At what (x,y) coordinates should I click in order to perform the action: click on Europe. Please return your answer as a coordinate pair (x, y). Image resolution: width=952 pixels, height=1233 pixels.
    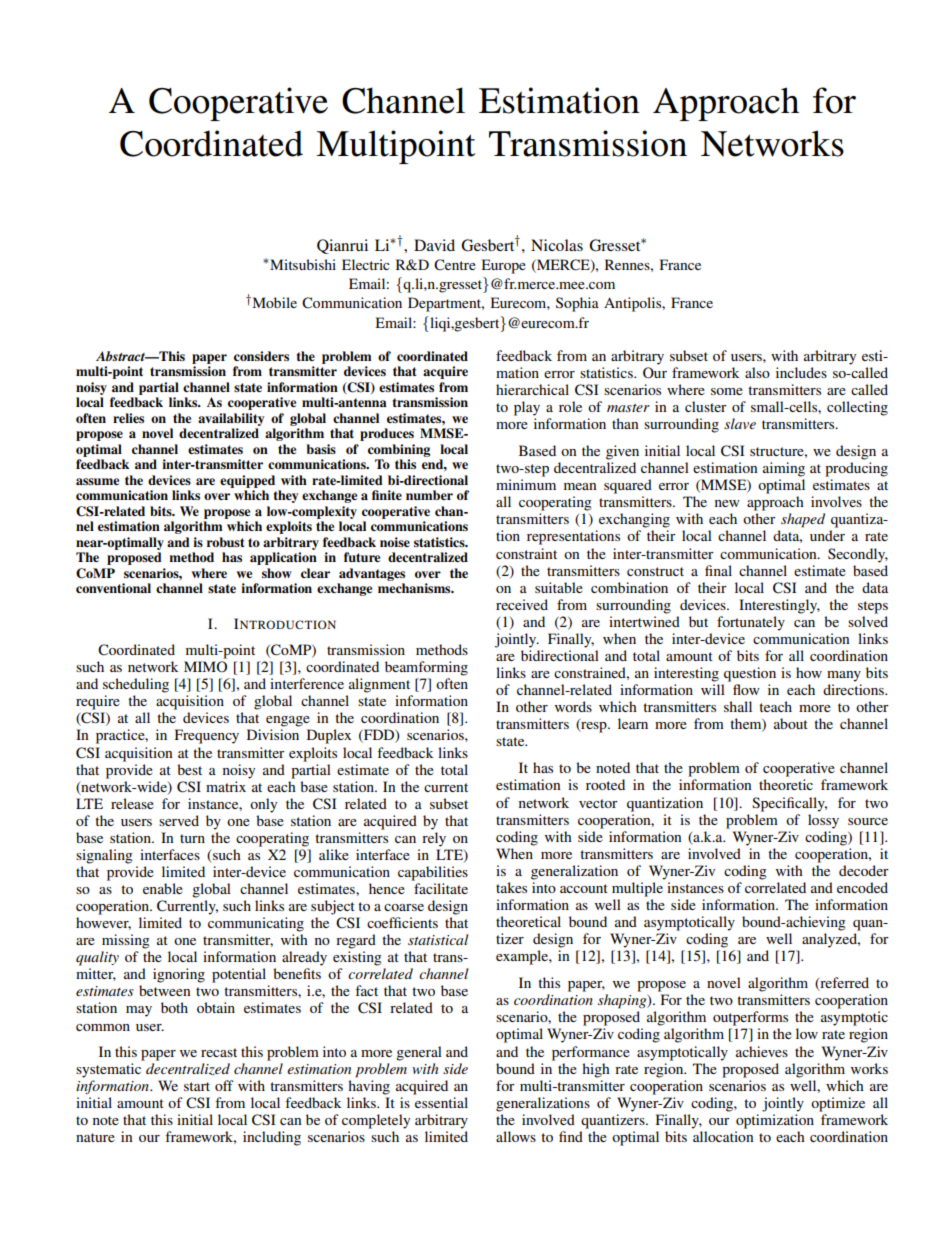
    Looking at the image, I should click on (503, 266).
